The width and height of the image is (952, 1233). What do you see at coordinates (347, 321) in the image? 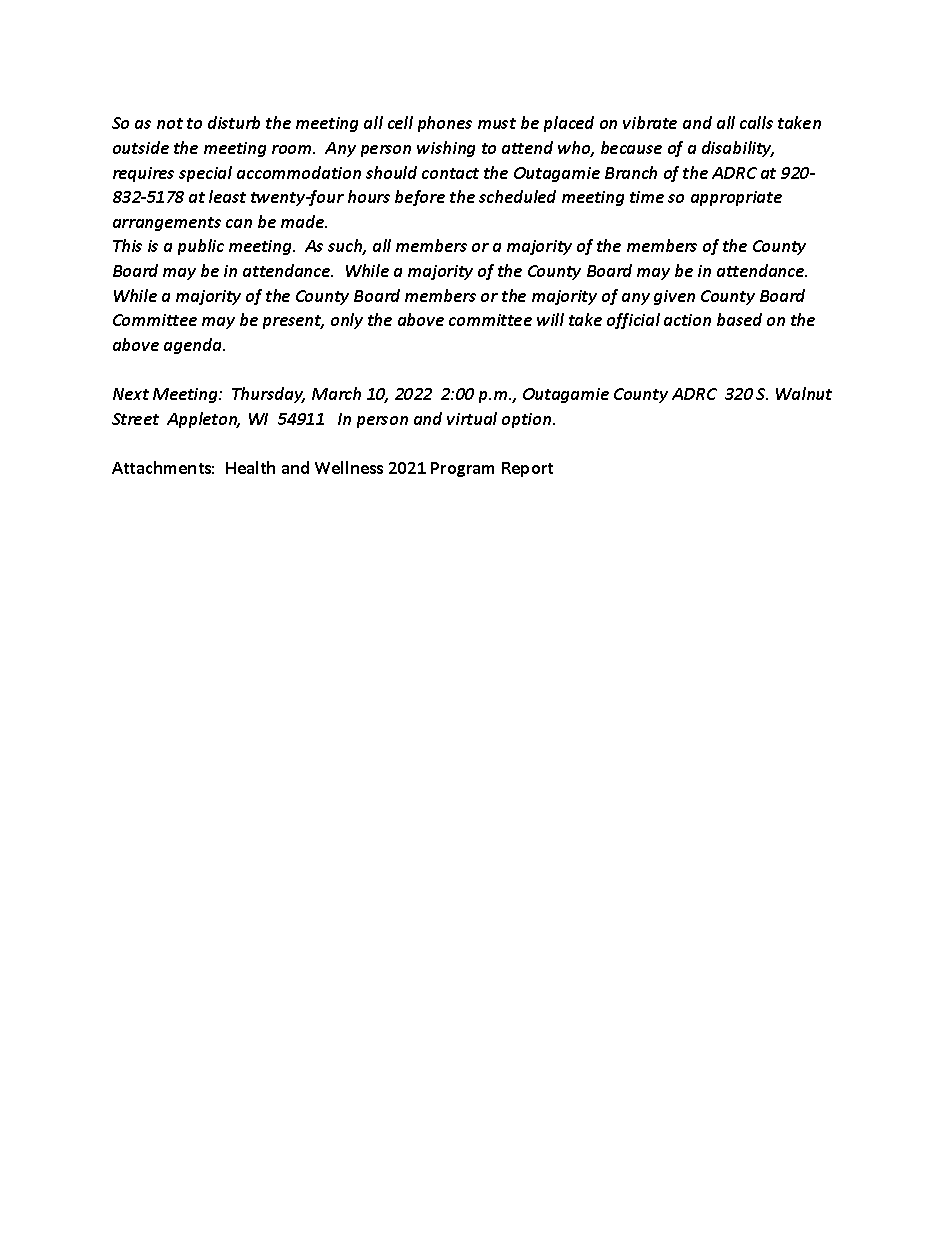
I see `only` at bounding box center [347, 321].
